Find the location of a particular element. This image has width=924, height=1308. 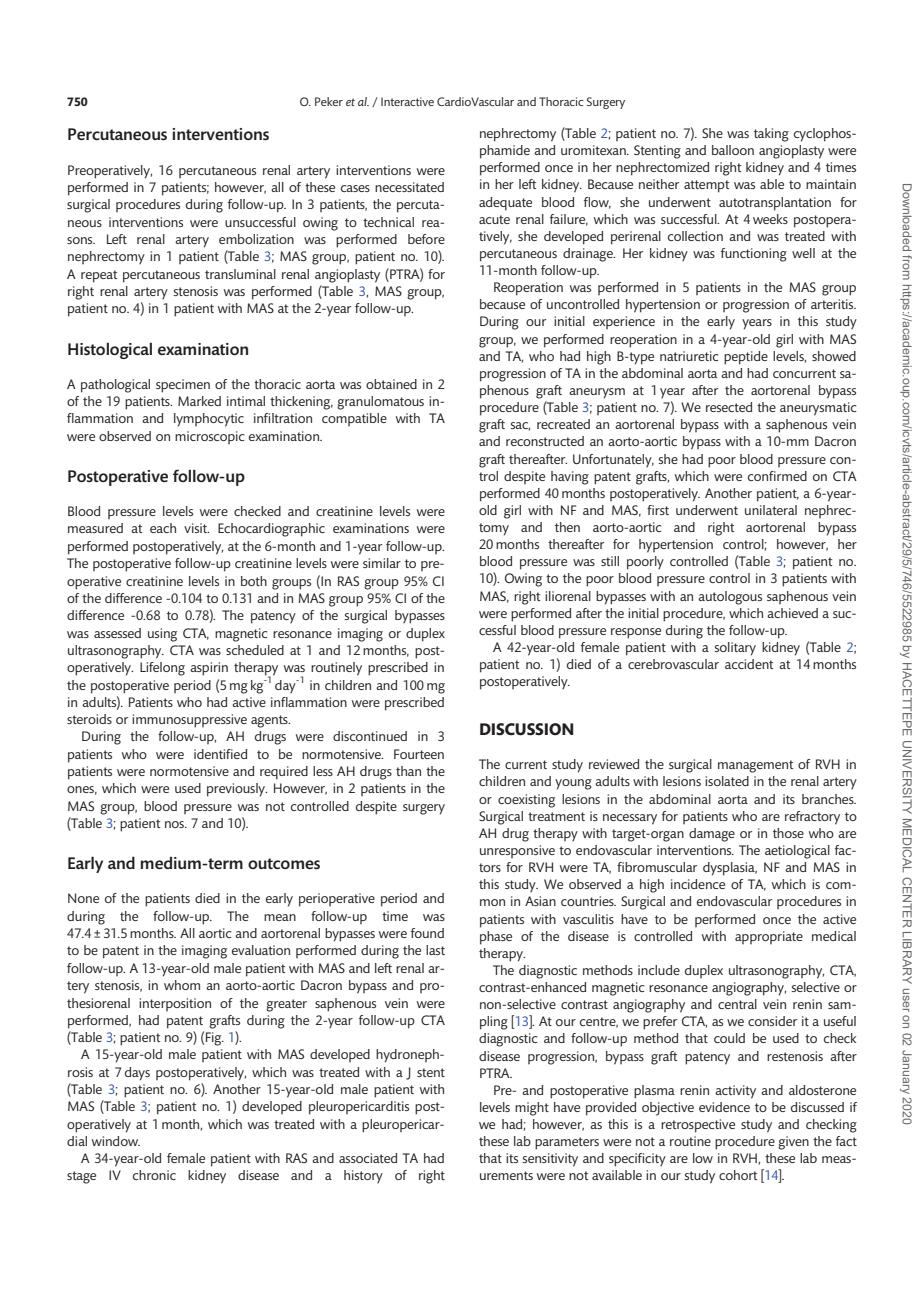

unilateral is located at coordinates (771, 510).
